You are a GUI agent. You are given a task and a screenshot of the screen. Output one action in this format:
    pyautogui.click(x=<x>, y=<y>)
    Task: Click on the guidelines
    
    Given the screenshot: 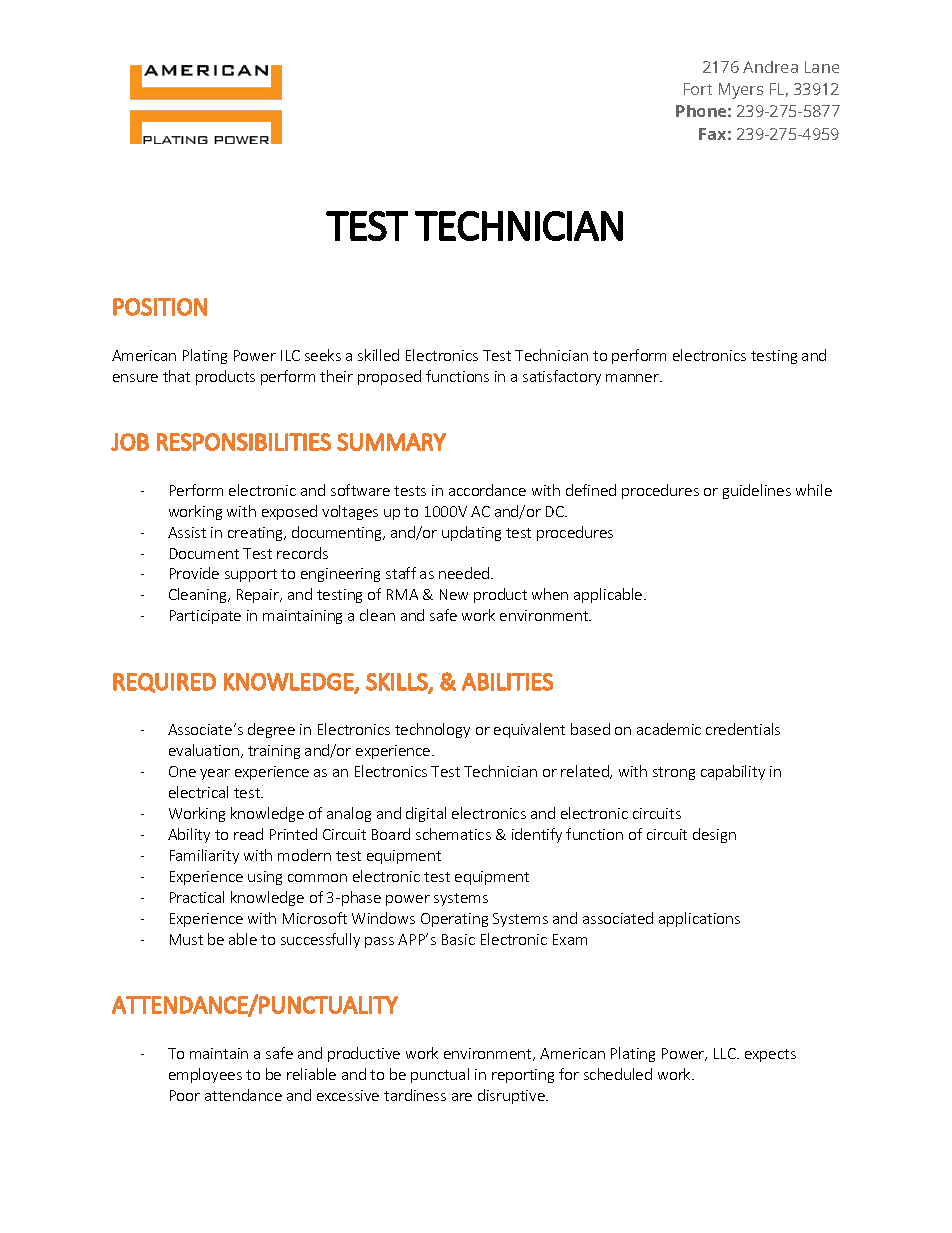 What is the action you would take?
    pyautogui.click(x=757, y=491)
